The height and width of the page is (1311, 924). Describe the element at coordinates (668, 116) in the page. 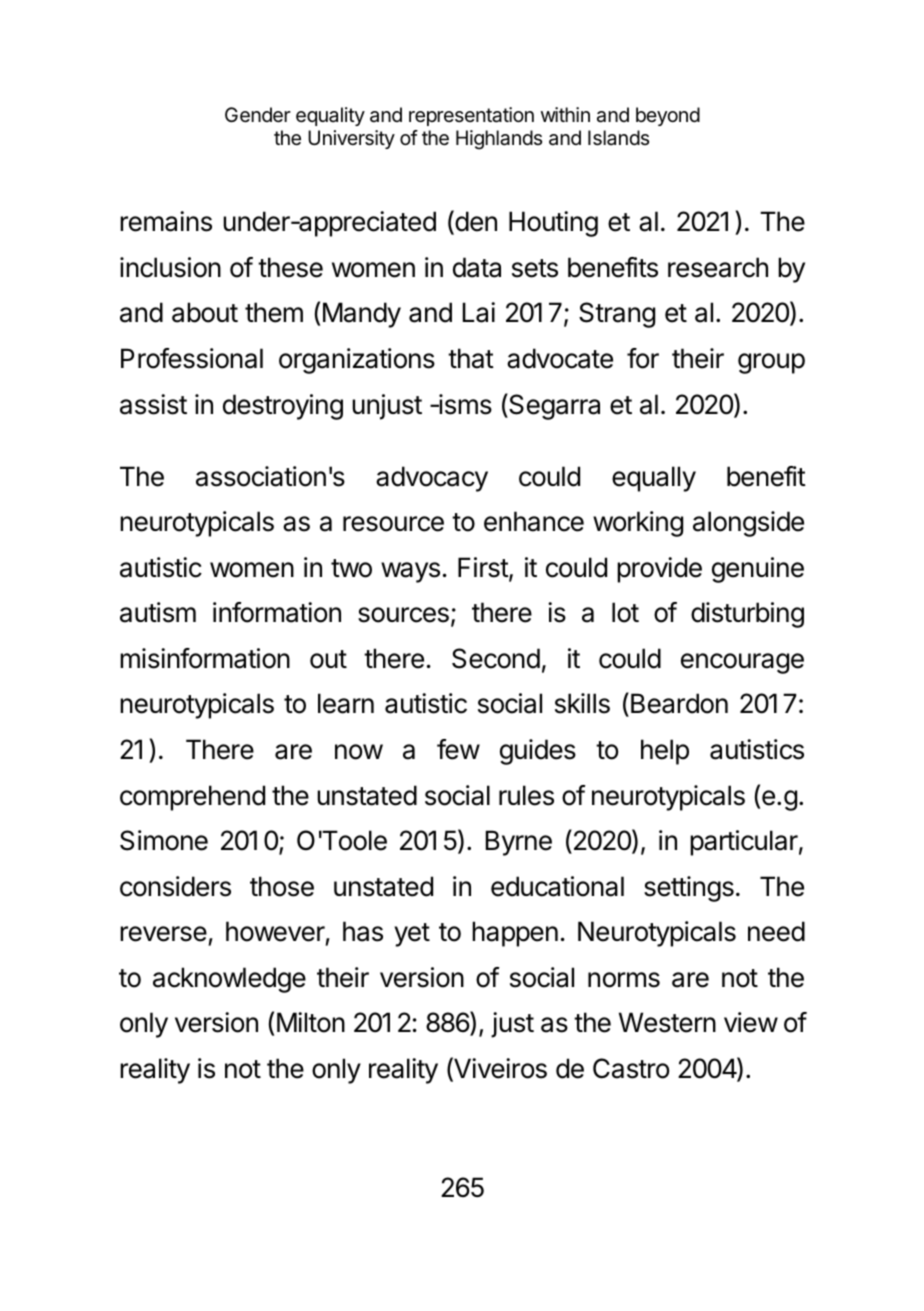

I see `beyond` at that location.
